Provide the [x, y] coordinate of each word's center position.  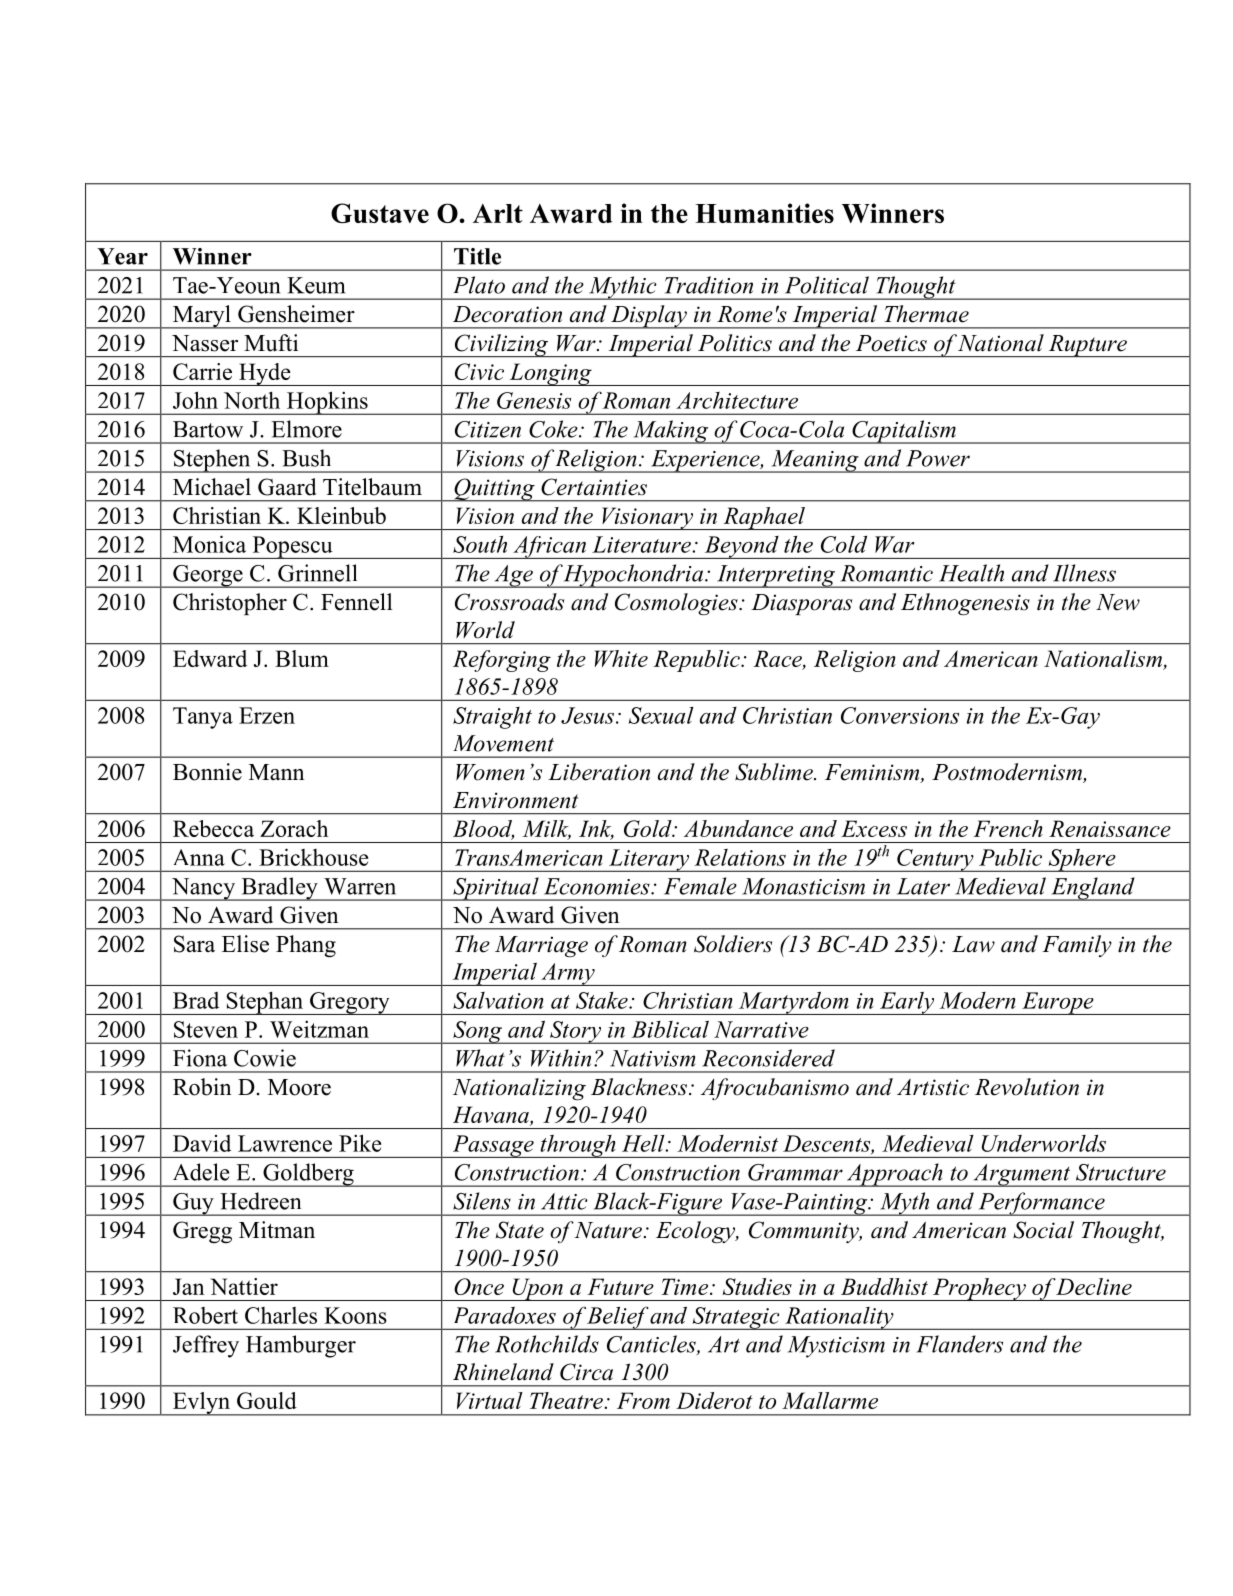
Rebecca [213, 828]
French [1008, 828]
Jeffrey [206, 1346]
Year [122, 256]
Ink [596, 829]
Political [827, 285]
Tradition [709, 285]
